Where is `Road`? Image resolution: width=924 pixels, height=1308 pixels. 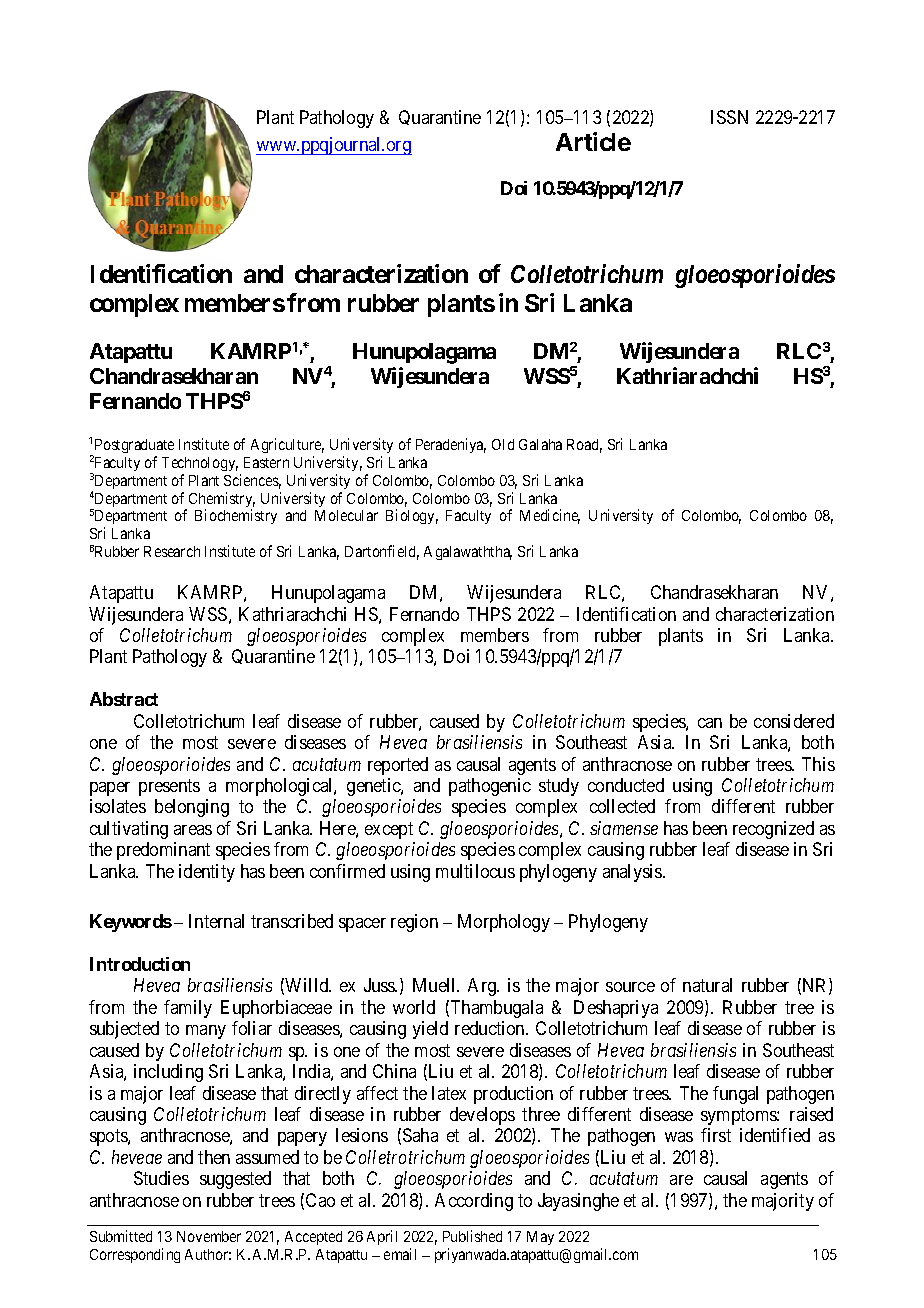 Road is located at coordinates (584, 446).
